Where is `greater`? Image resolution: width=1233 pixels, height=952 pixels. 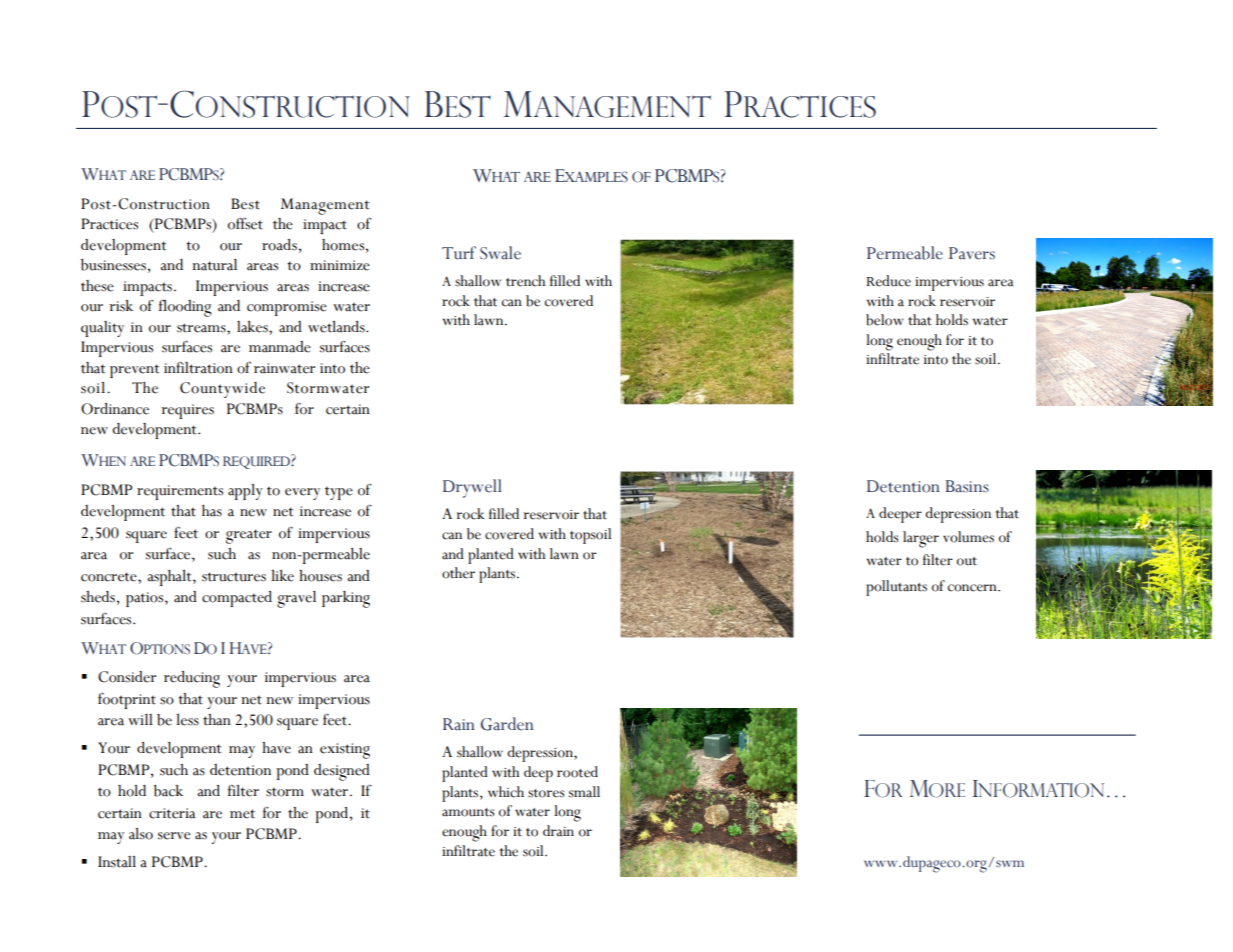 greater is located at coordinates (248, 536).
